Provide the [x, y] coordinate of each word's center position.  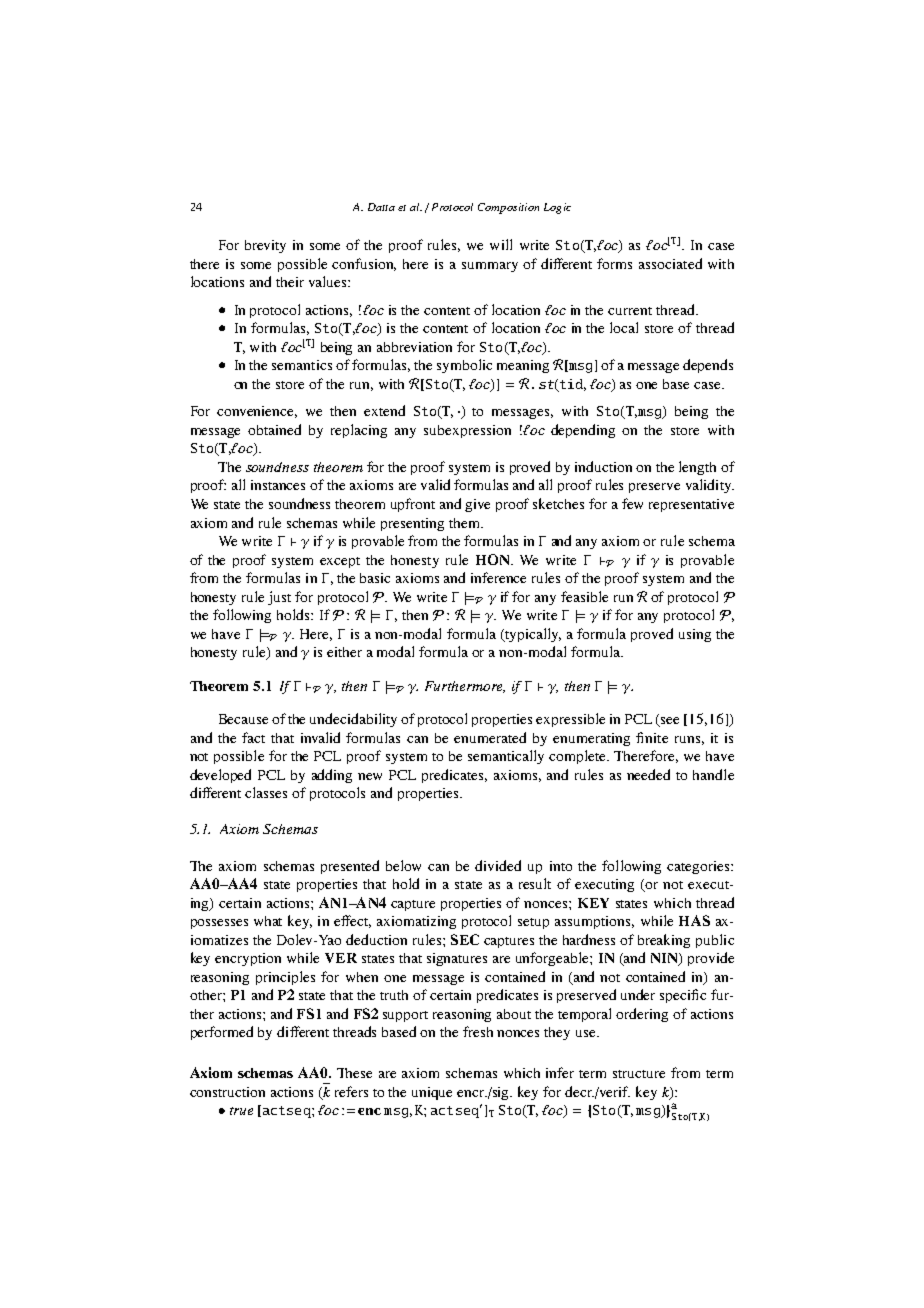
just [279, 598]
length [697, 468]
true [241, 1111]
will [501, 244]
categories [699, 867]
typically [532, 635]
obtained [274, 429]
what [268, 921]
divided [498, 865]
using [695, 635]
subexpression [467, 431]
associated [670, 263]
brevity [265, 246]
